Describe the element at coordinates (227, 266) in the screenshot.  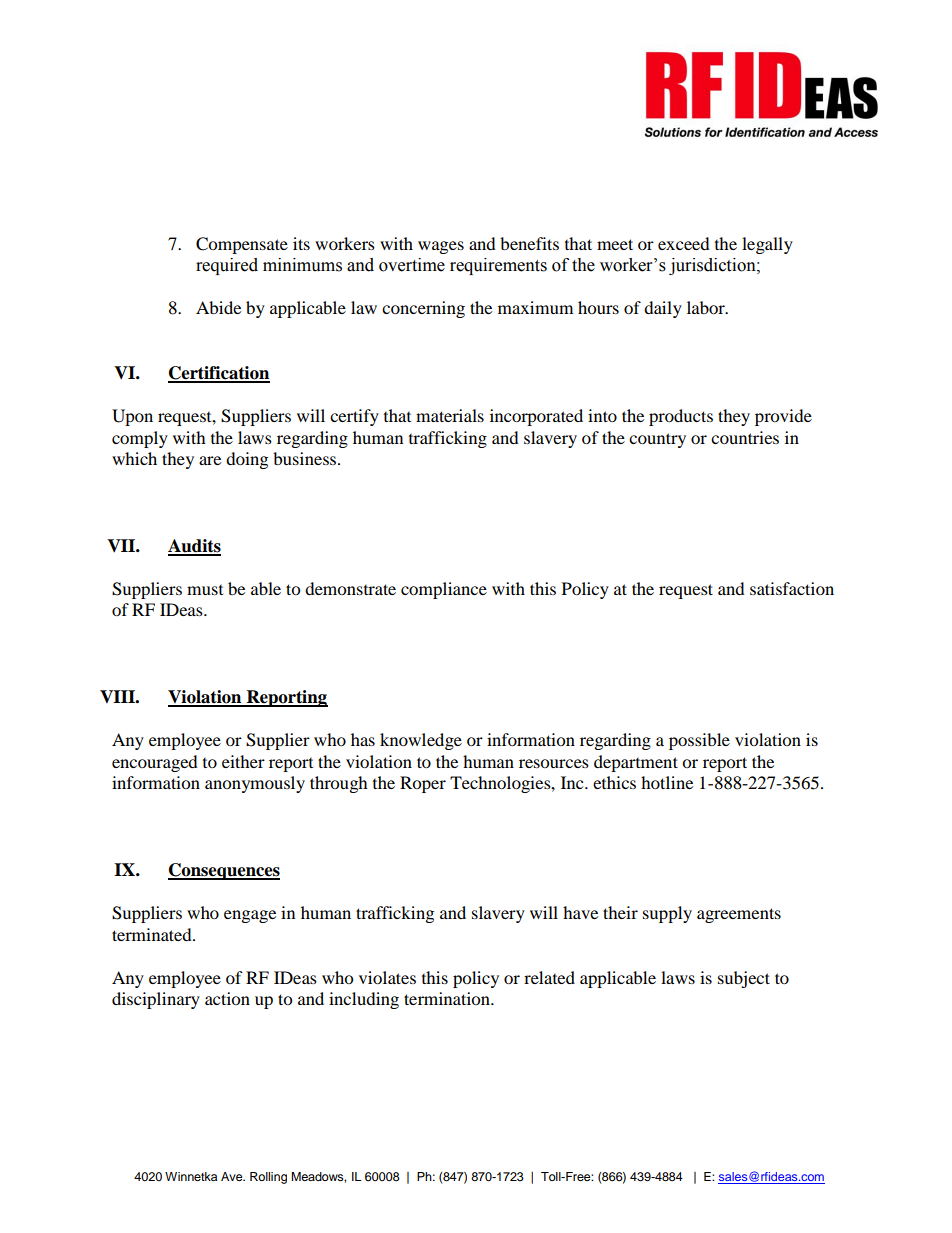
I see `required` at that location.
